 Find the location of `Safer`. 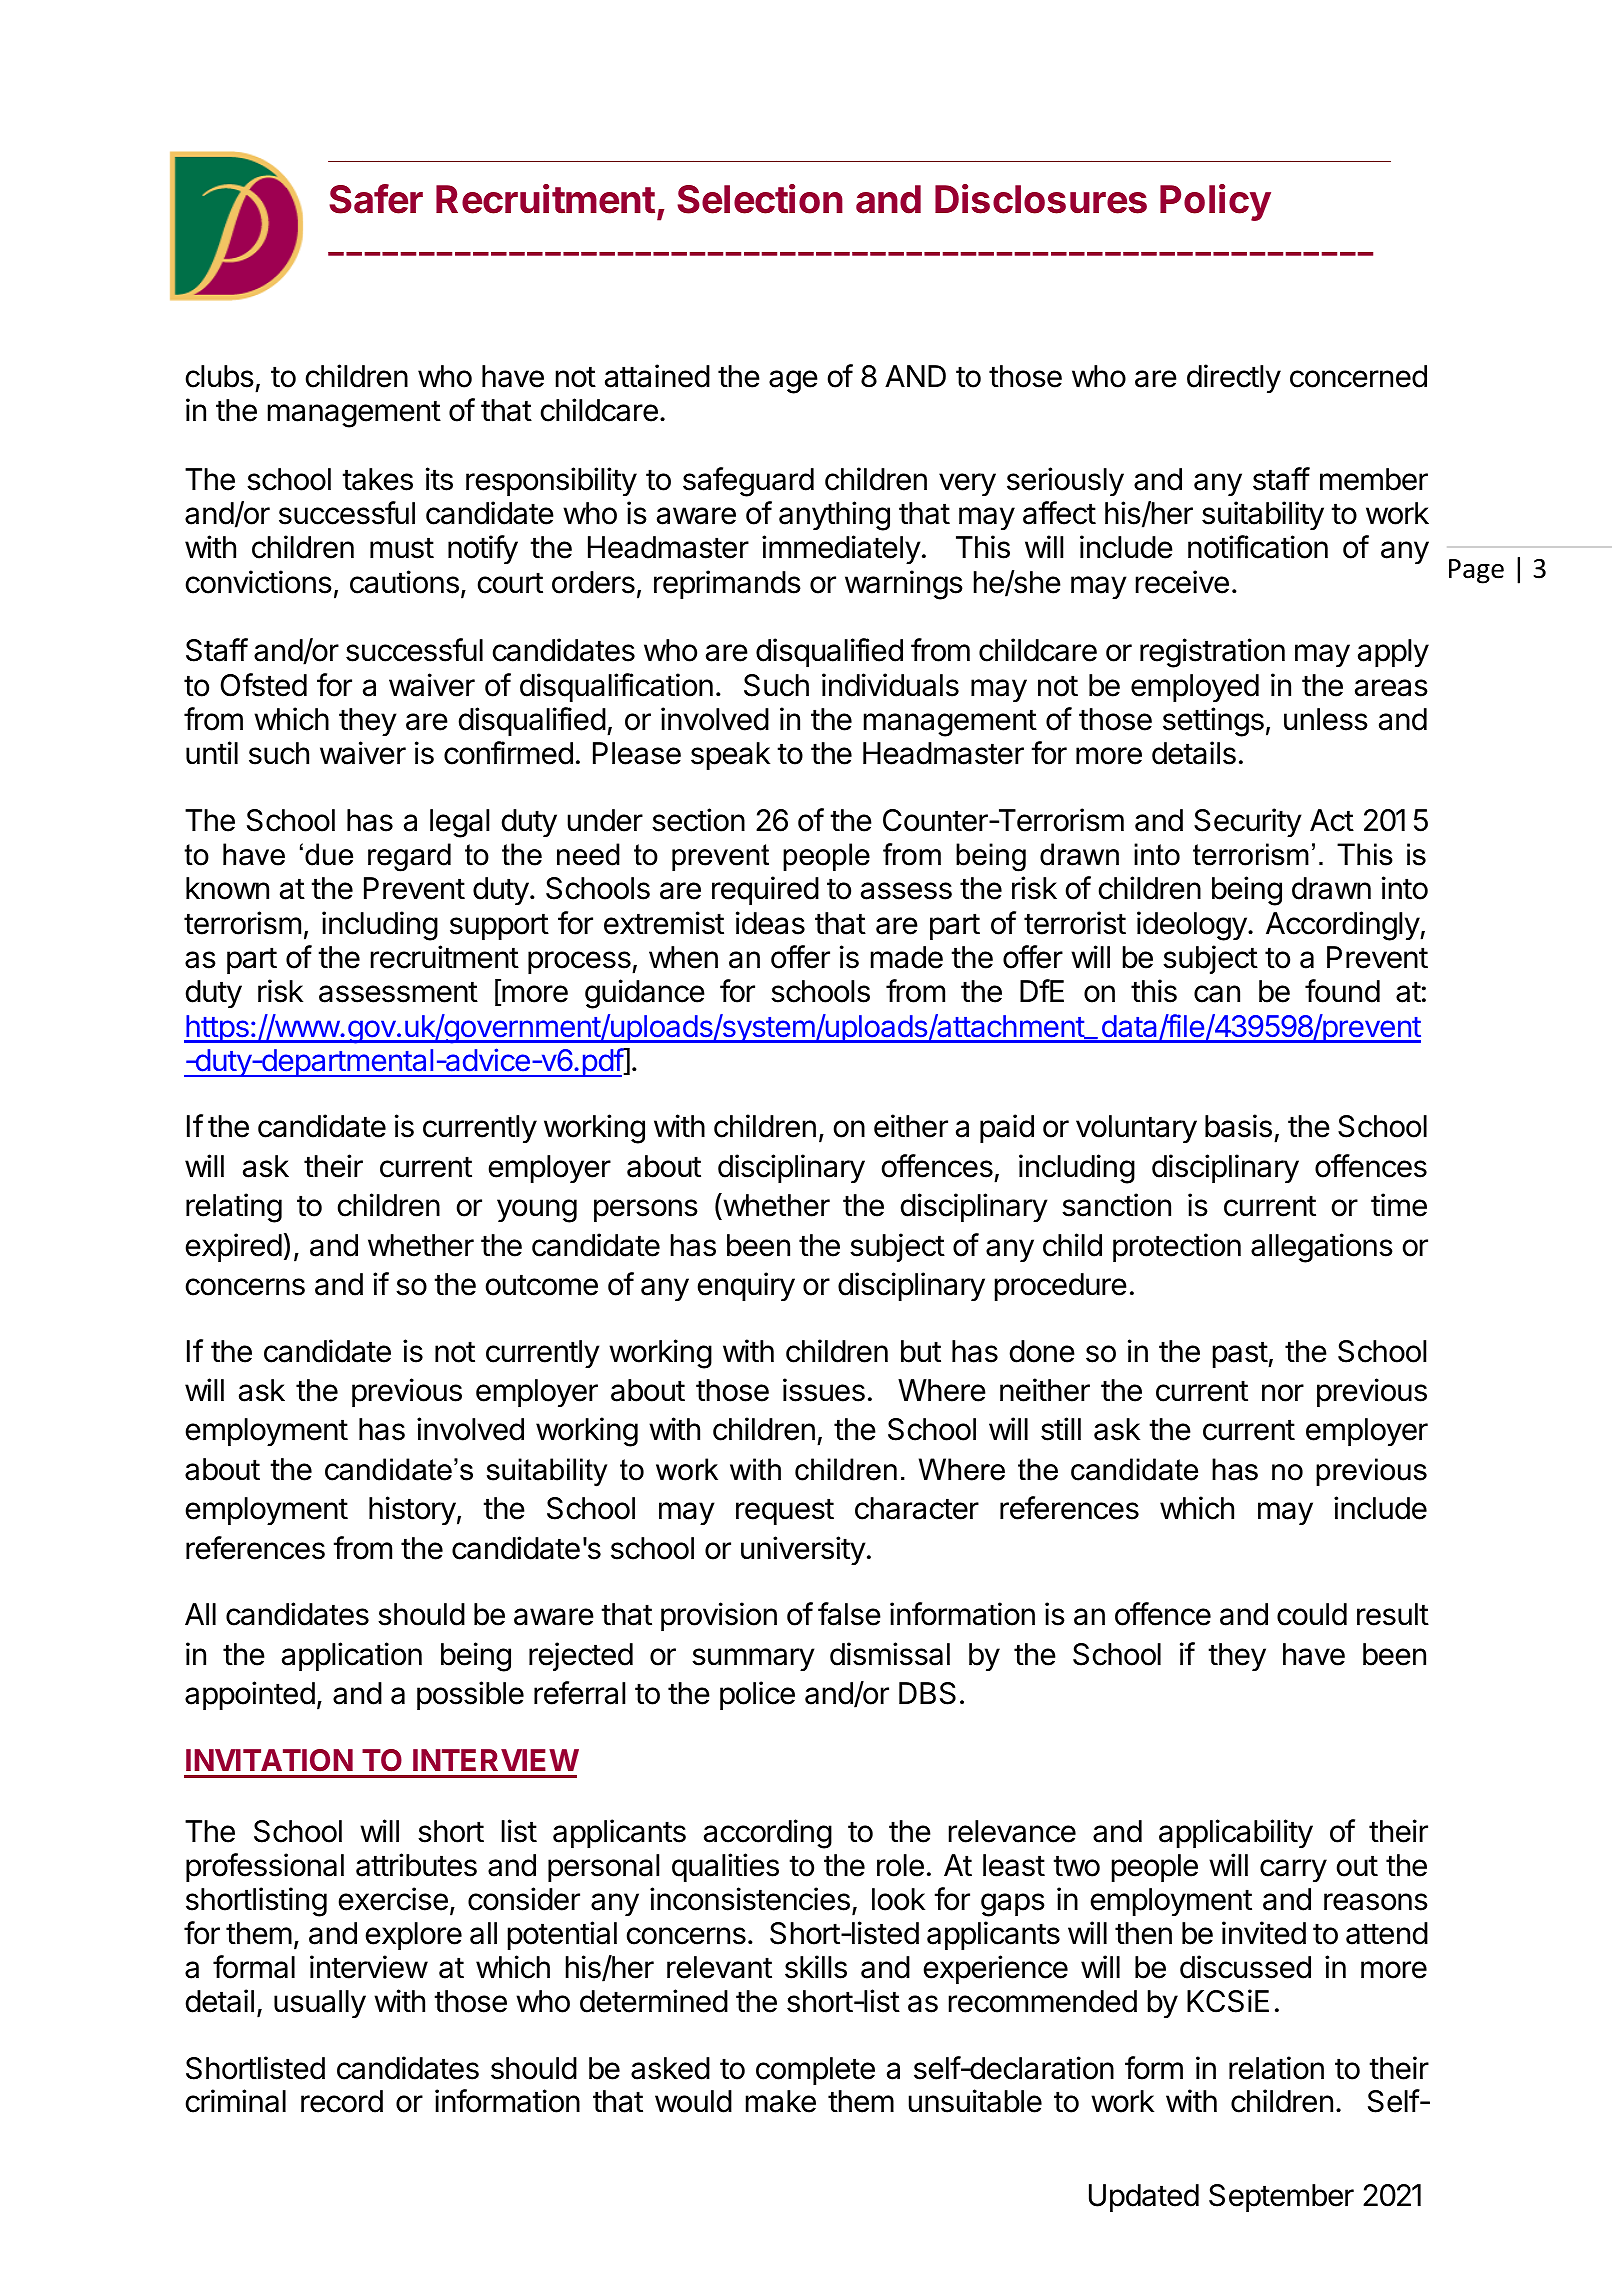

Safer is located at coordinates (376, 199).
